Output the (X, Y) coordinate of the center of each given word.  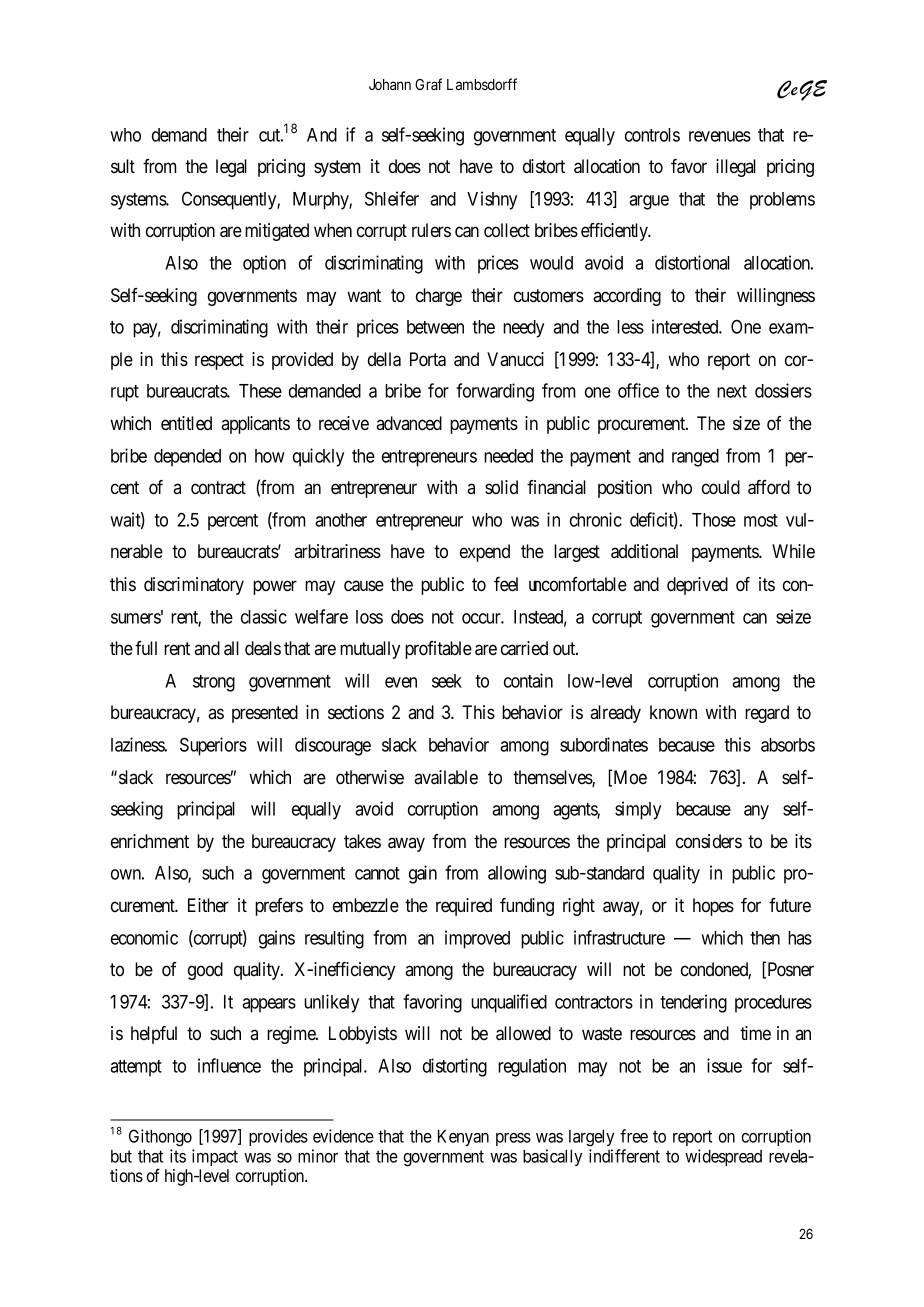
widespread (723, 1157)
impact (215, 1157)
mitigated (277, 232)
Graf (428, 84)
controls (652, 135)
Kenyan (463, 1137)
